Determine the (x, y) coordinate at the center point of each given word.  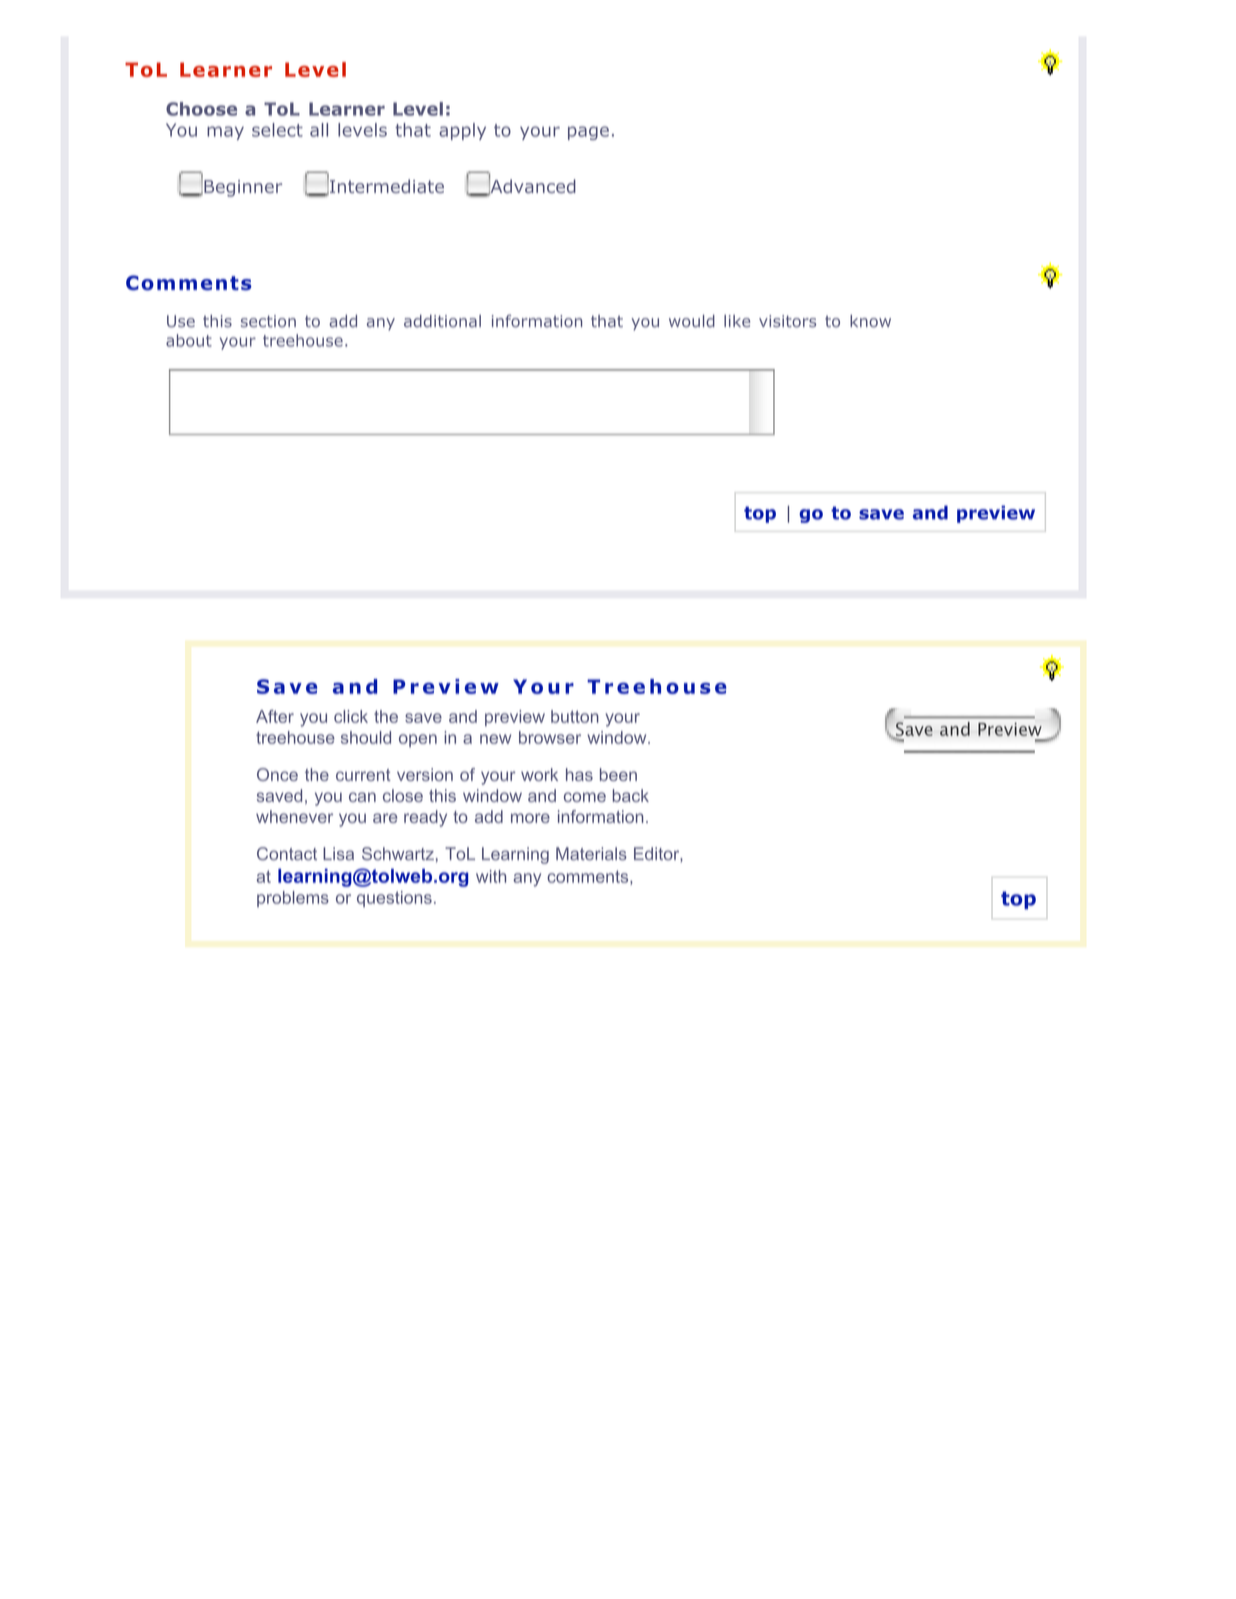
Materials (591, 853)
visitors (787, 321)
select (277, 130)
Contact (287, 853)
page (588, 133)
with (491, 876)
